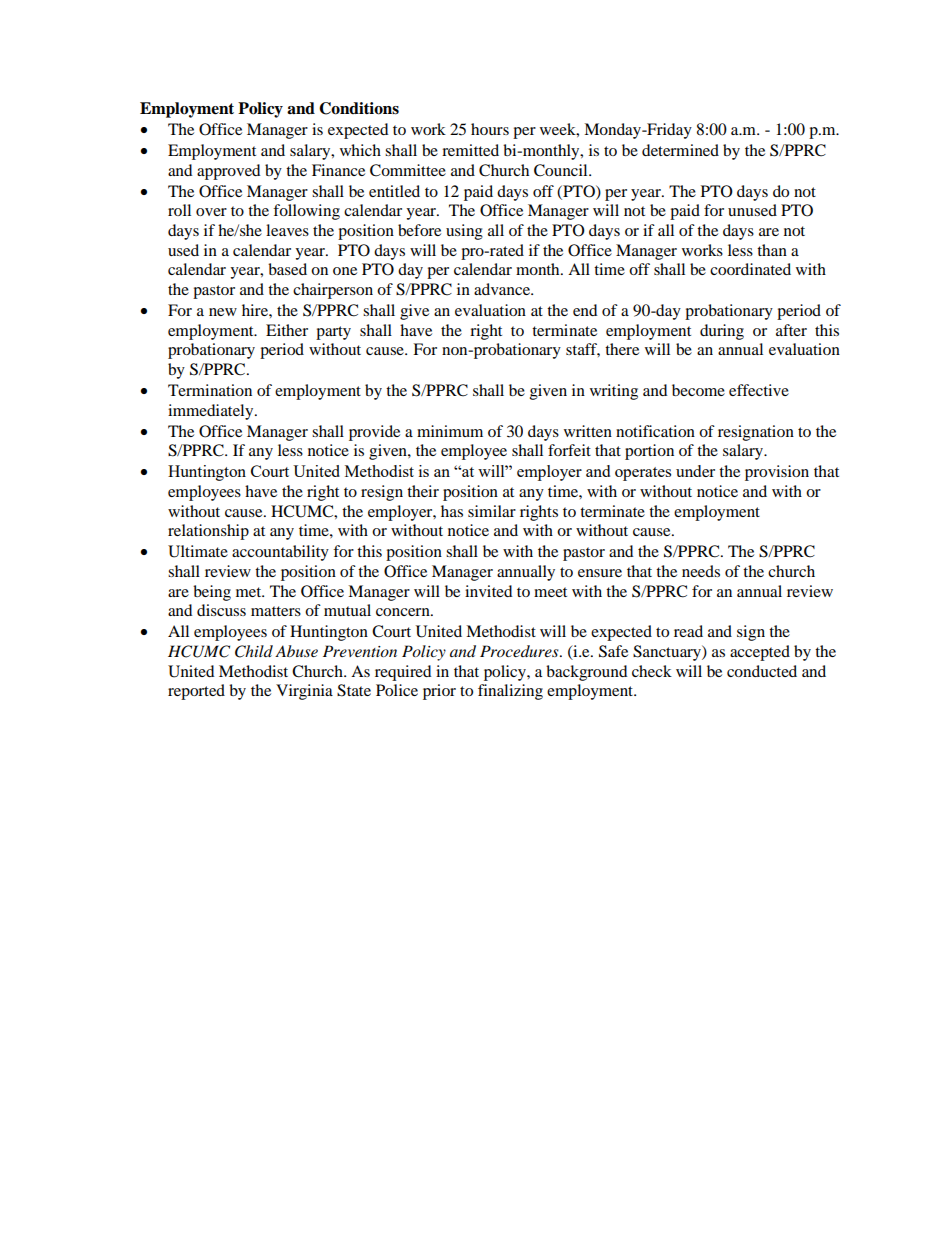 The image size is (952, 1233). I want to click on new, so click(223, 312).
